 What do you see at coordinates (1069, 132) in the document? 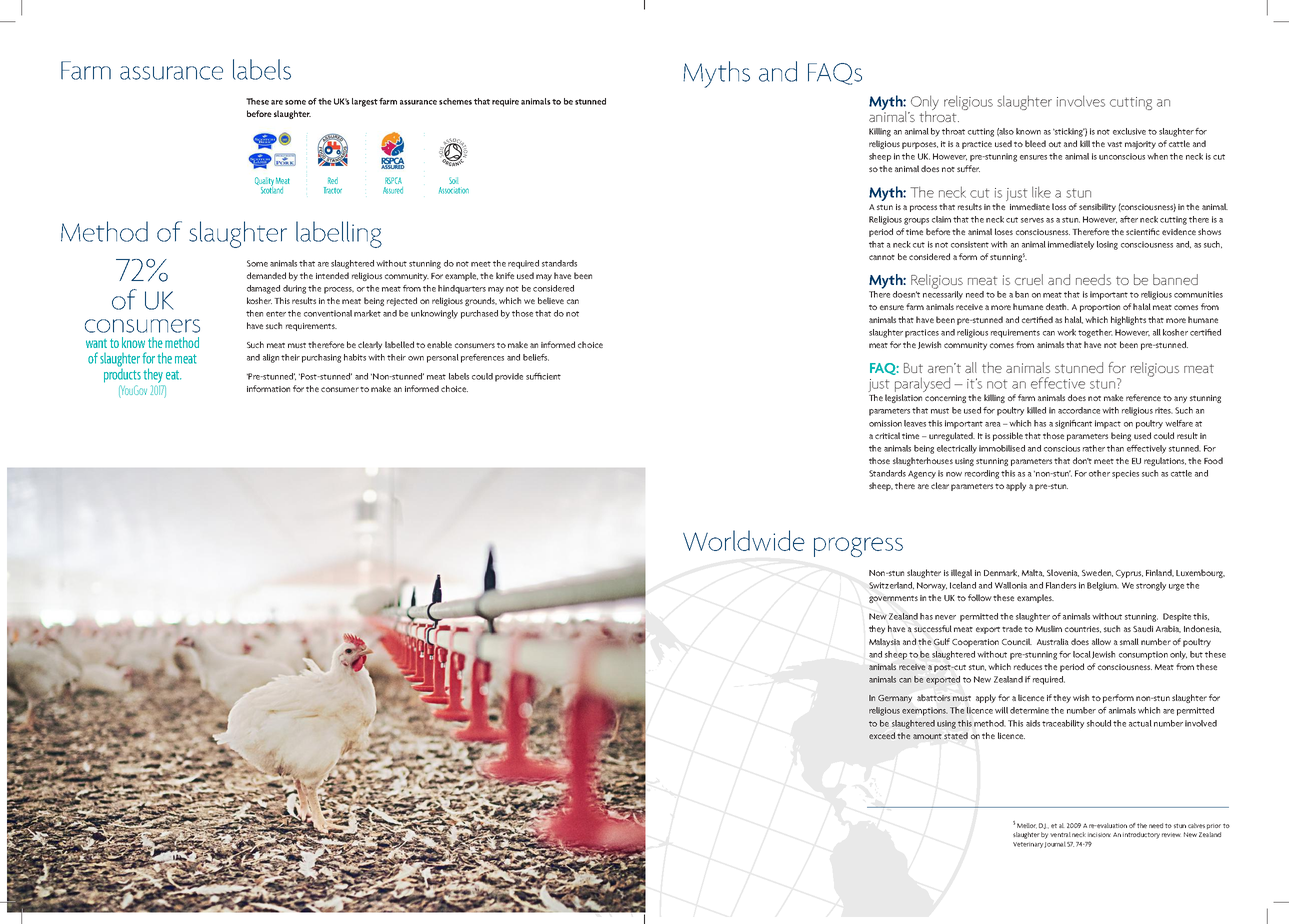
I see `sticking` at bounding box center [1069, 132].
